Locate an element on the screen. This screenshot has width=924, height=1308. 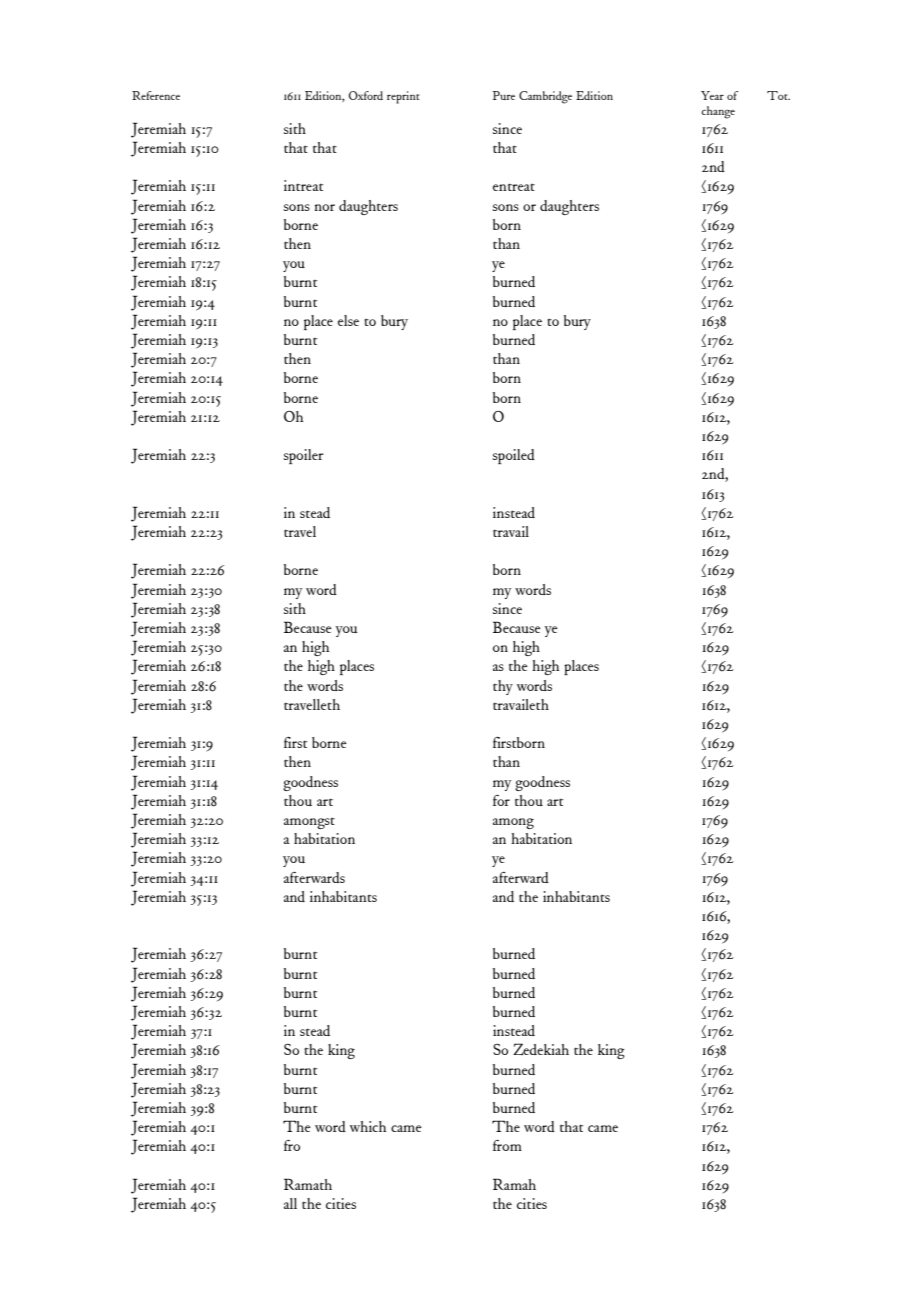
thy is located at coordinates (503, 687).
